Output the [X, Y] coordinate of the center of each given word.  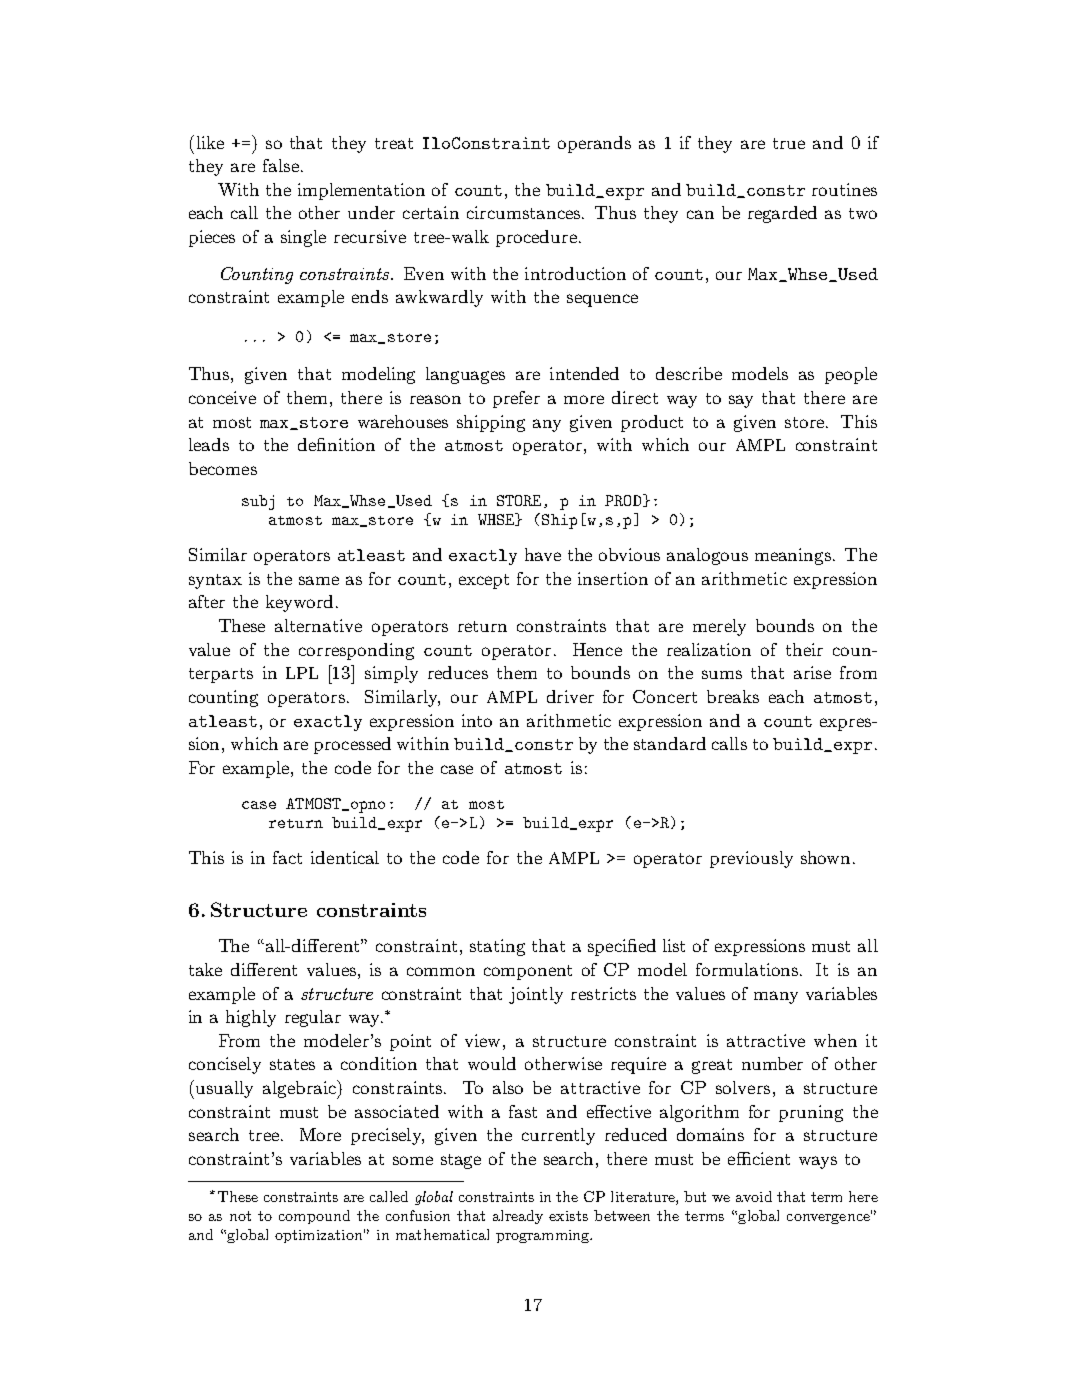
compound [314, 1217]
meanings [793, 556]
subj [258, 502]
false [281, 165]
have [543, 554]
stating [497, 947]
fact [287, 857]
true [789, 143]
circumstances [525, 212]
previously [751, 859]
